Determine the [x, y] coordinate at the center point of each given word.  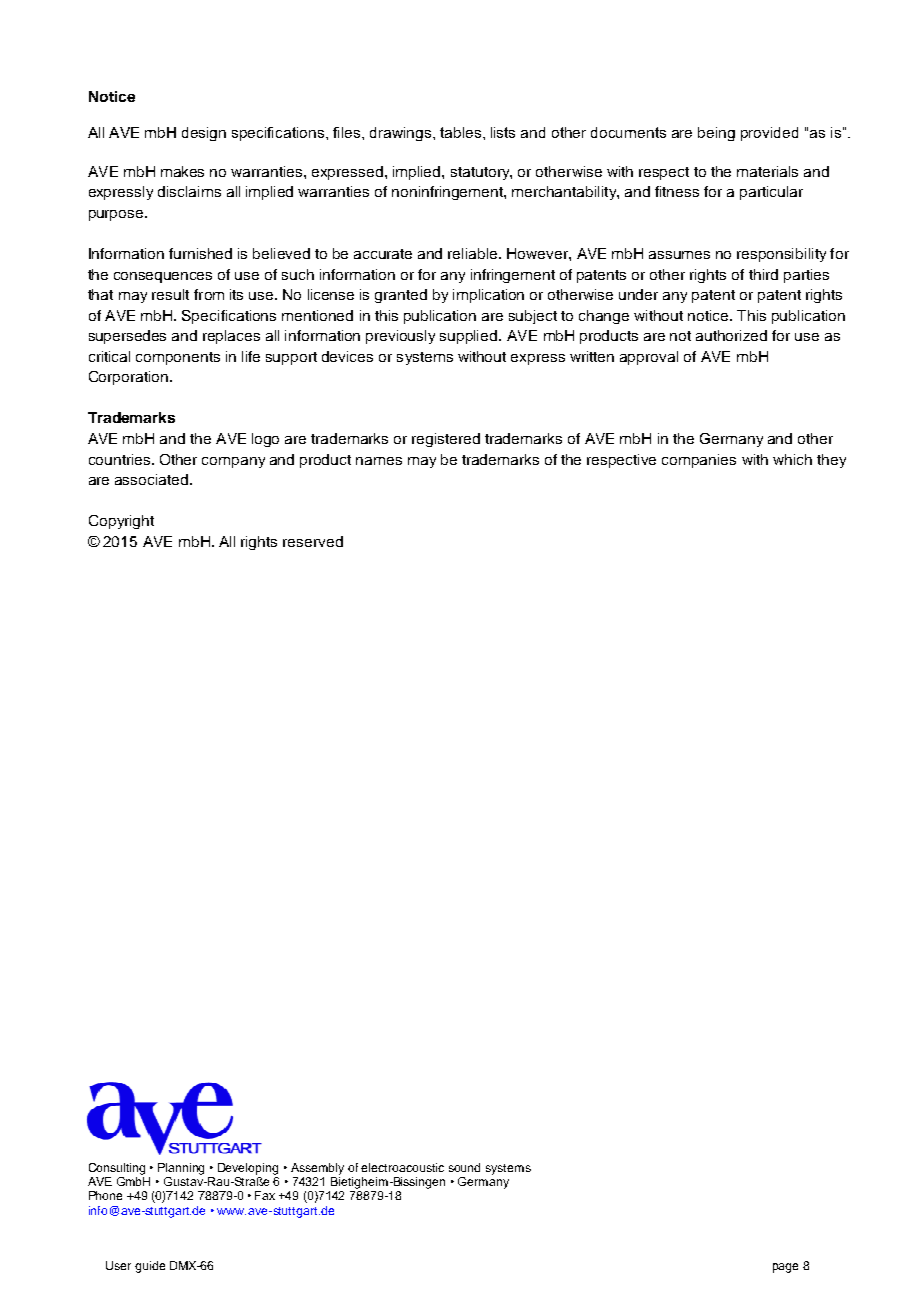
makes [182, 171]
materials [767, 171]
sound [464, 1167]
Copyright [121, 522]
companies [699, 461]
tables [462, 132]
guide [150, 1267]
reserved [313, 541]
